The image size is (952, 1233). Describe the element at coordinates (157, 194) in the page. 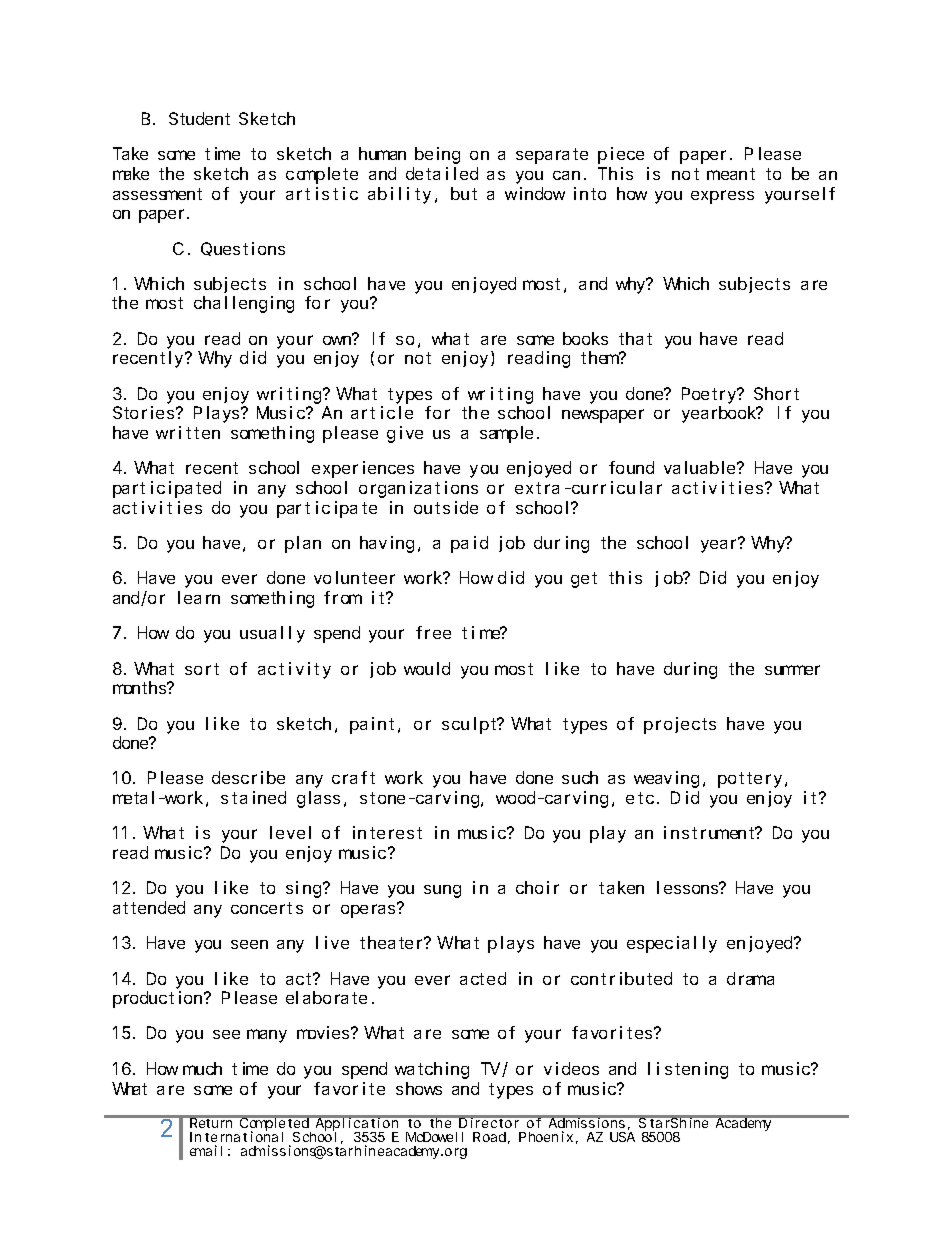

I see `assessment` at that location.
